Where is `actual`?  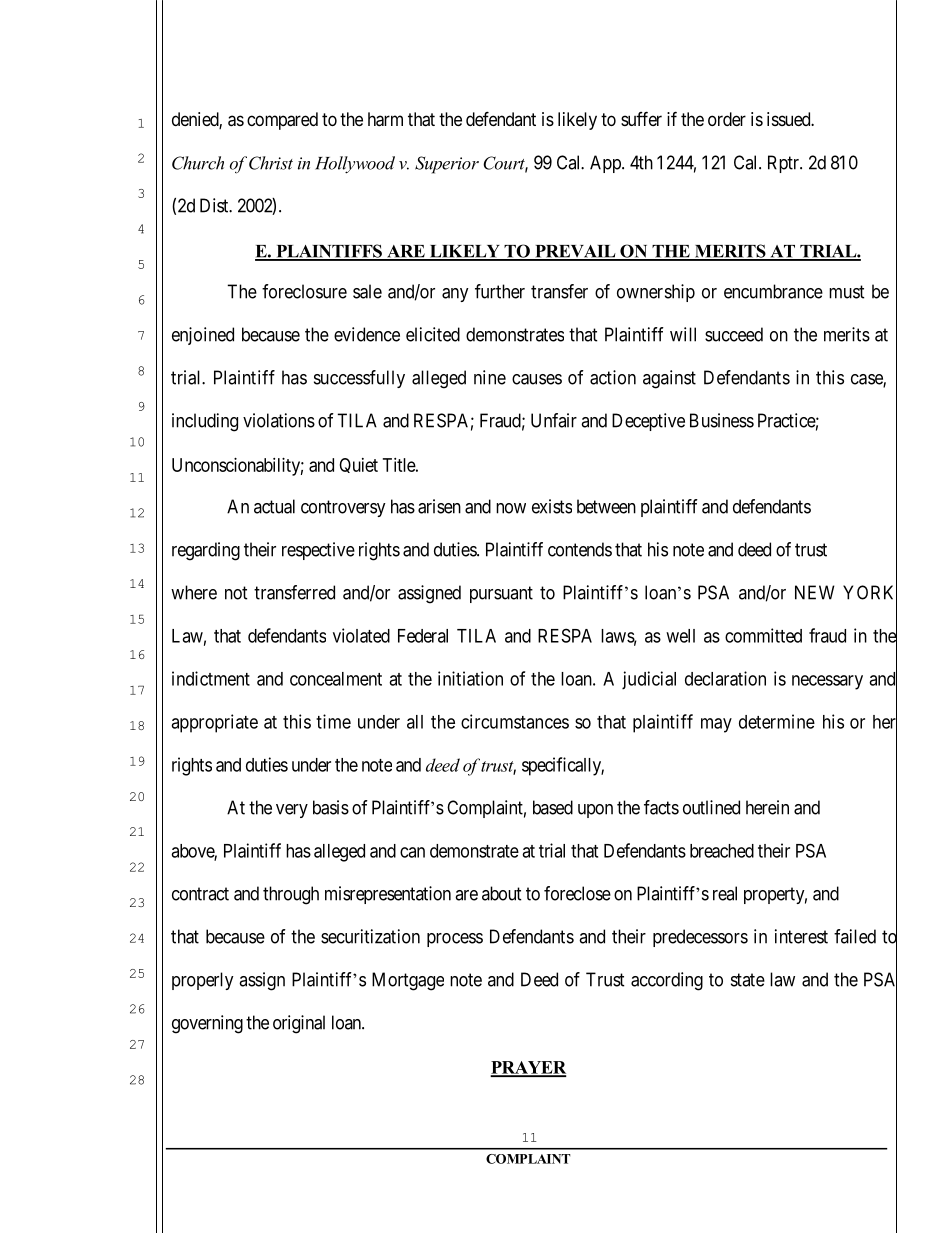 actual is located at coordinates (274, 506).
